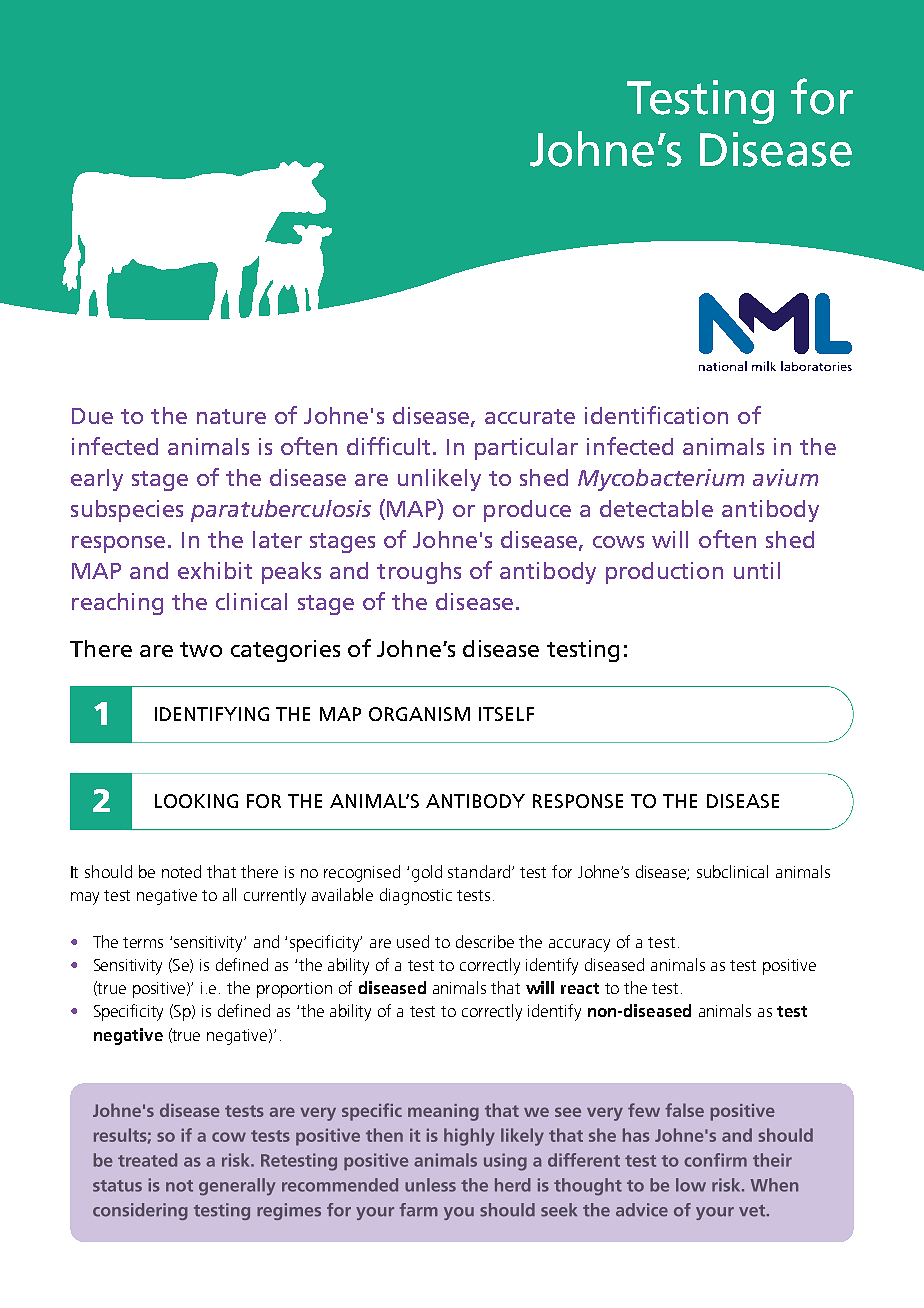  What do you see at coordinates (413, 941) in the document?
I see `used` at bounding box center [413, 941].
